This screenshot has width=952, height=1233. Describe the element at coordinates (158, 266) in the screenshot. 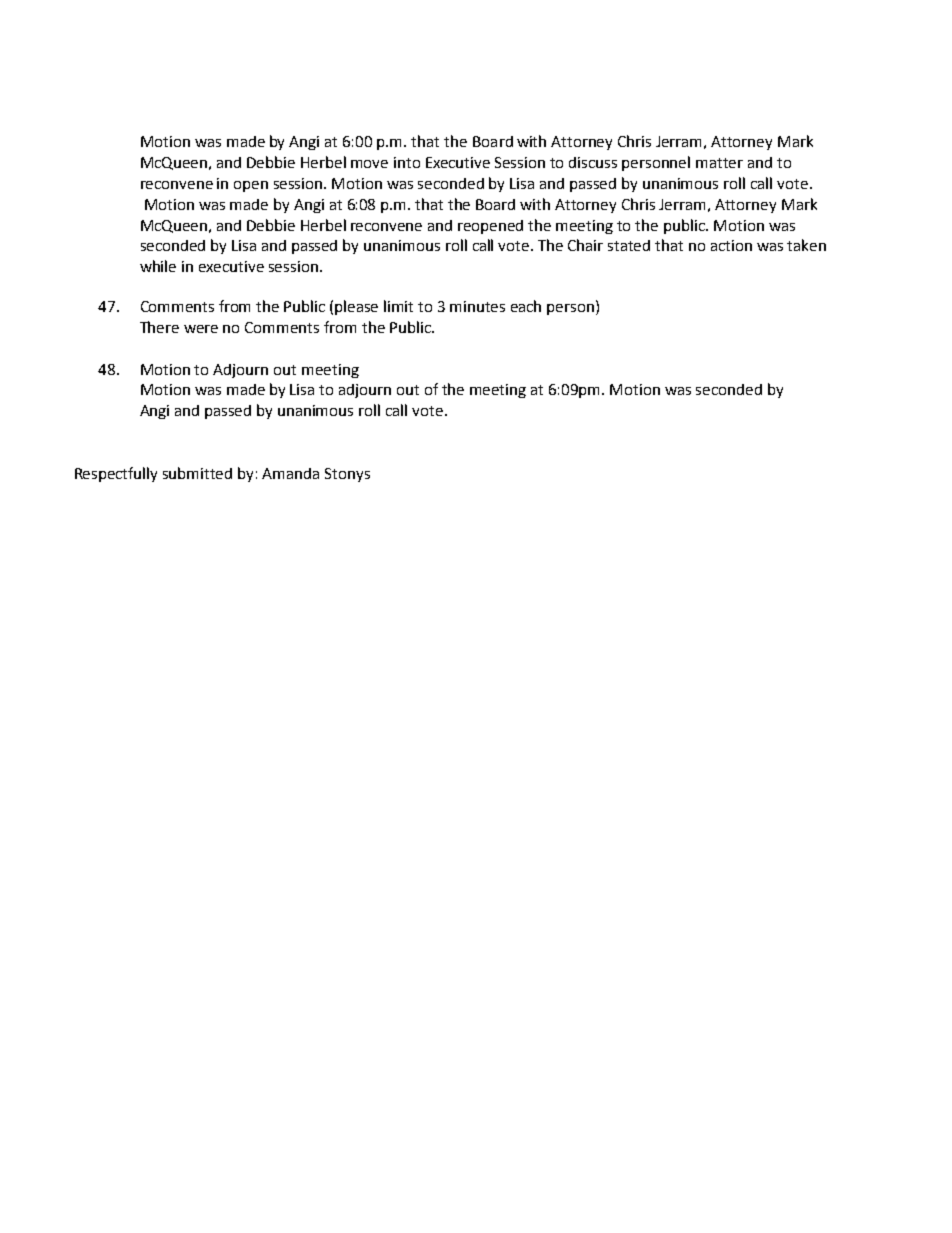

I see `while` at that location.
